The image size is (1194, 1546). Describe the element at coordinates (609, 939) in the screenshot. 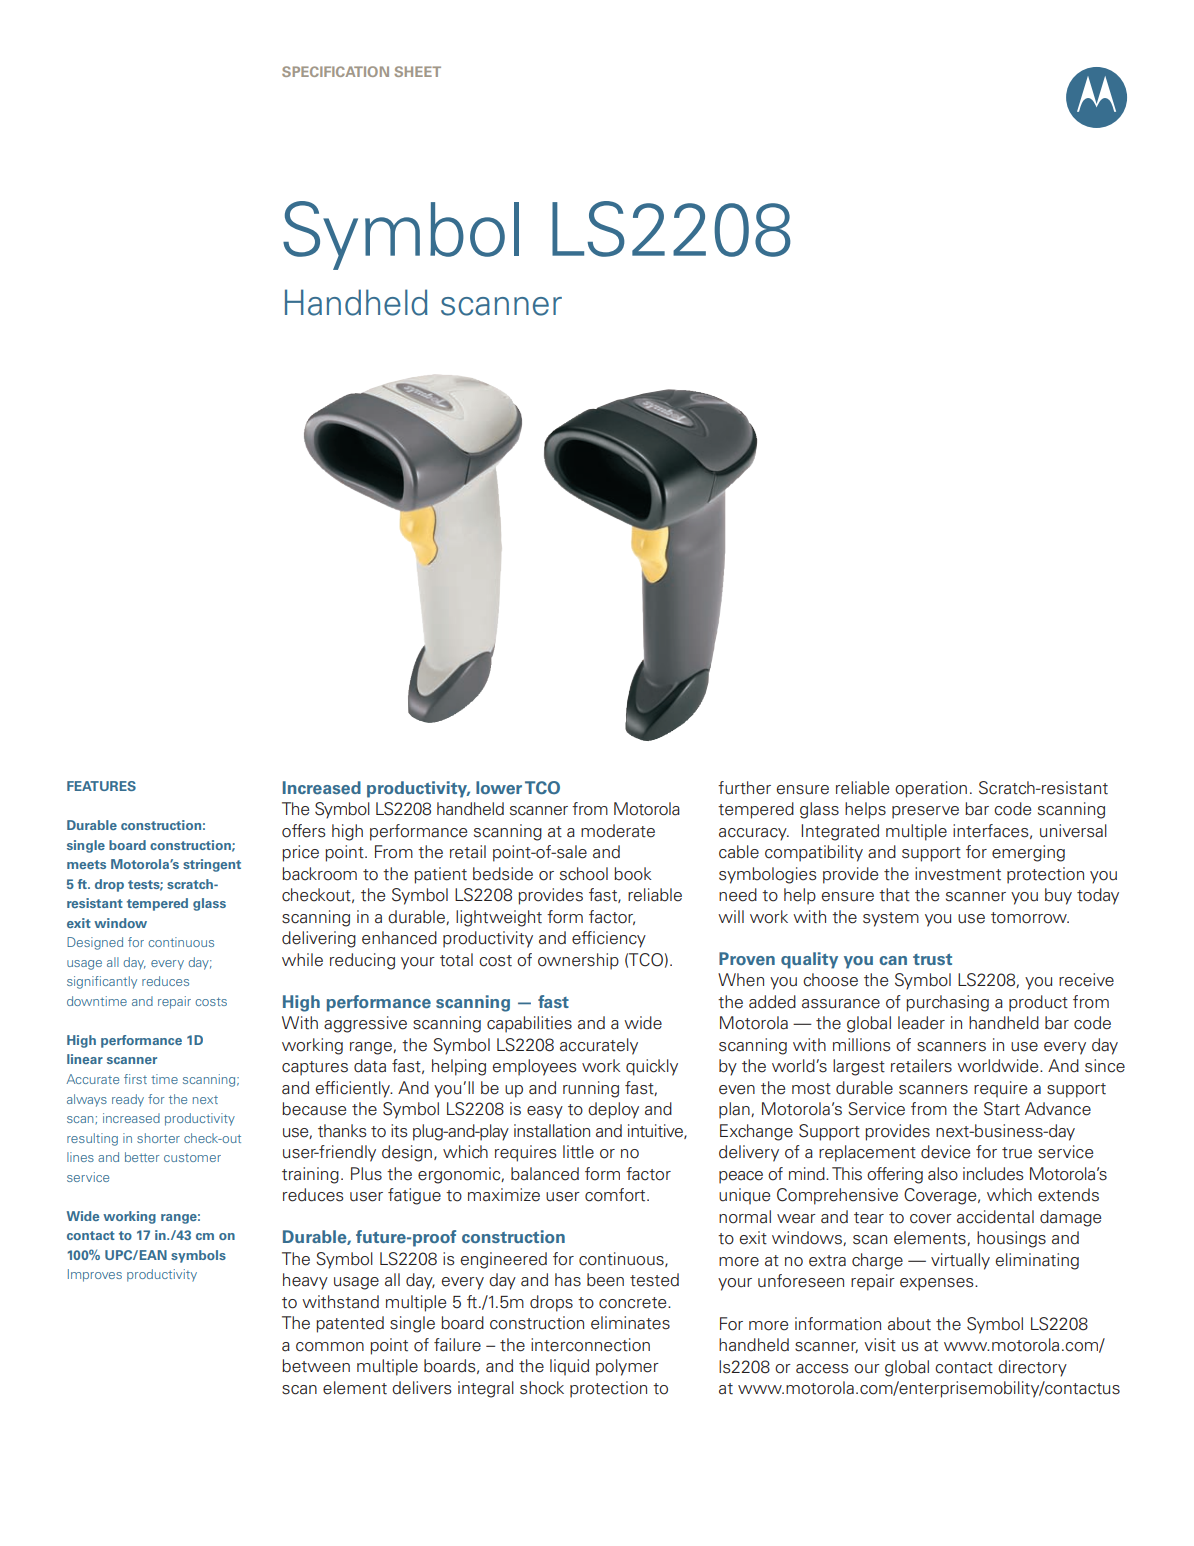

I see `efficiency` at that location.
